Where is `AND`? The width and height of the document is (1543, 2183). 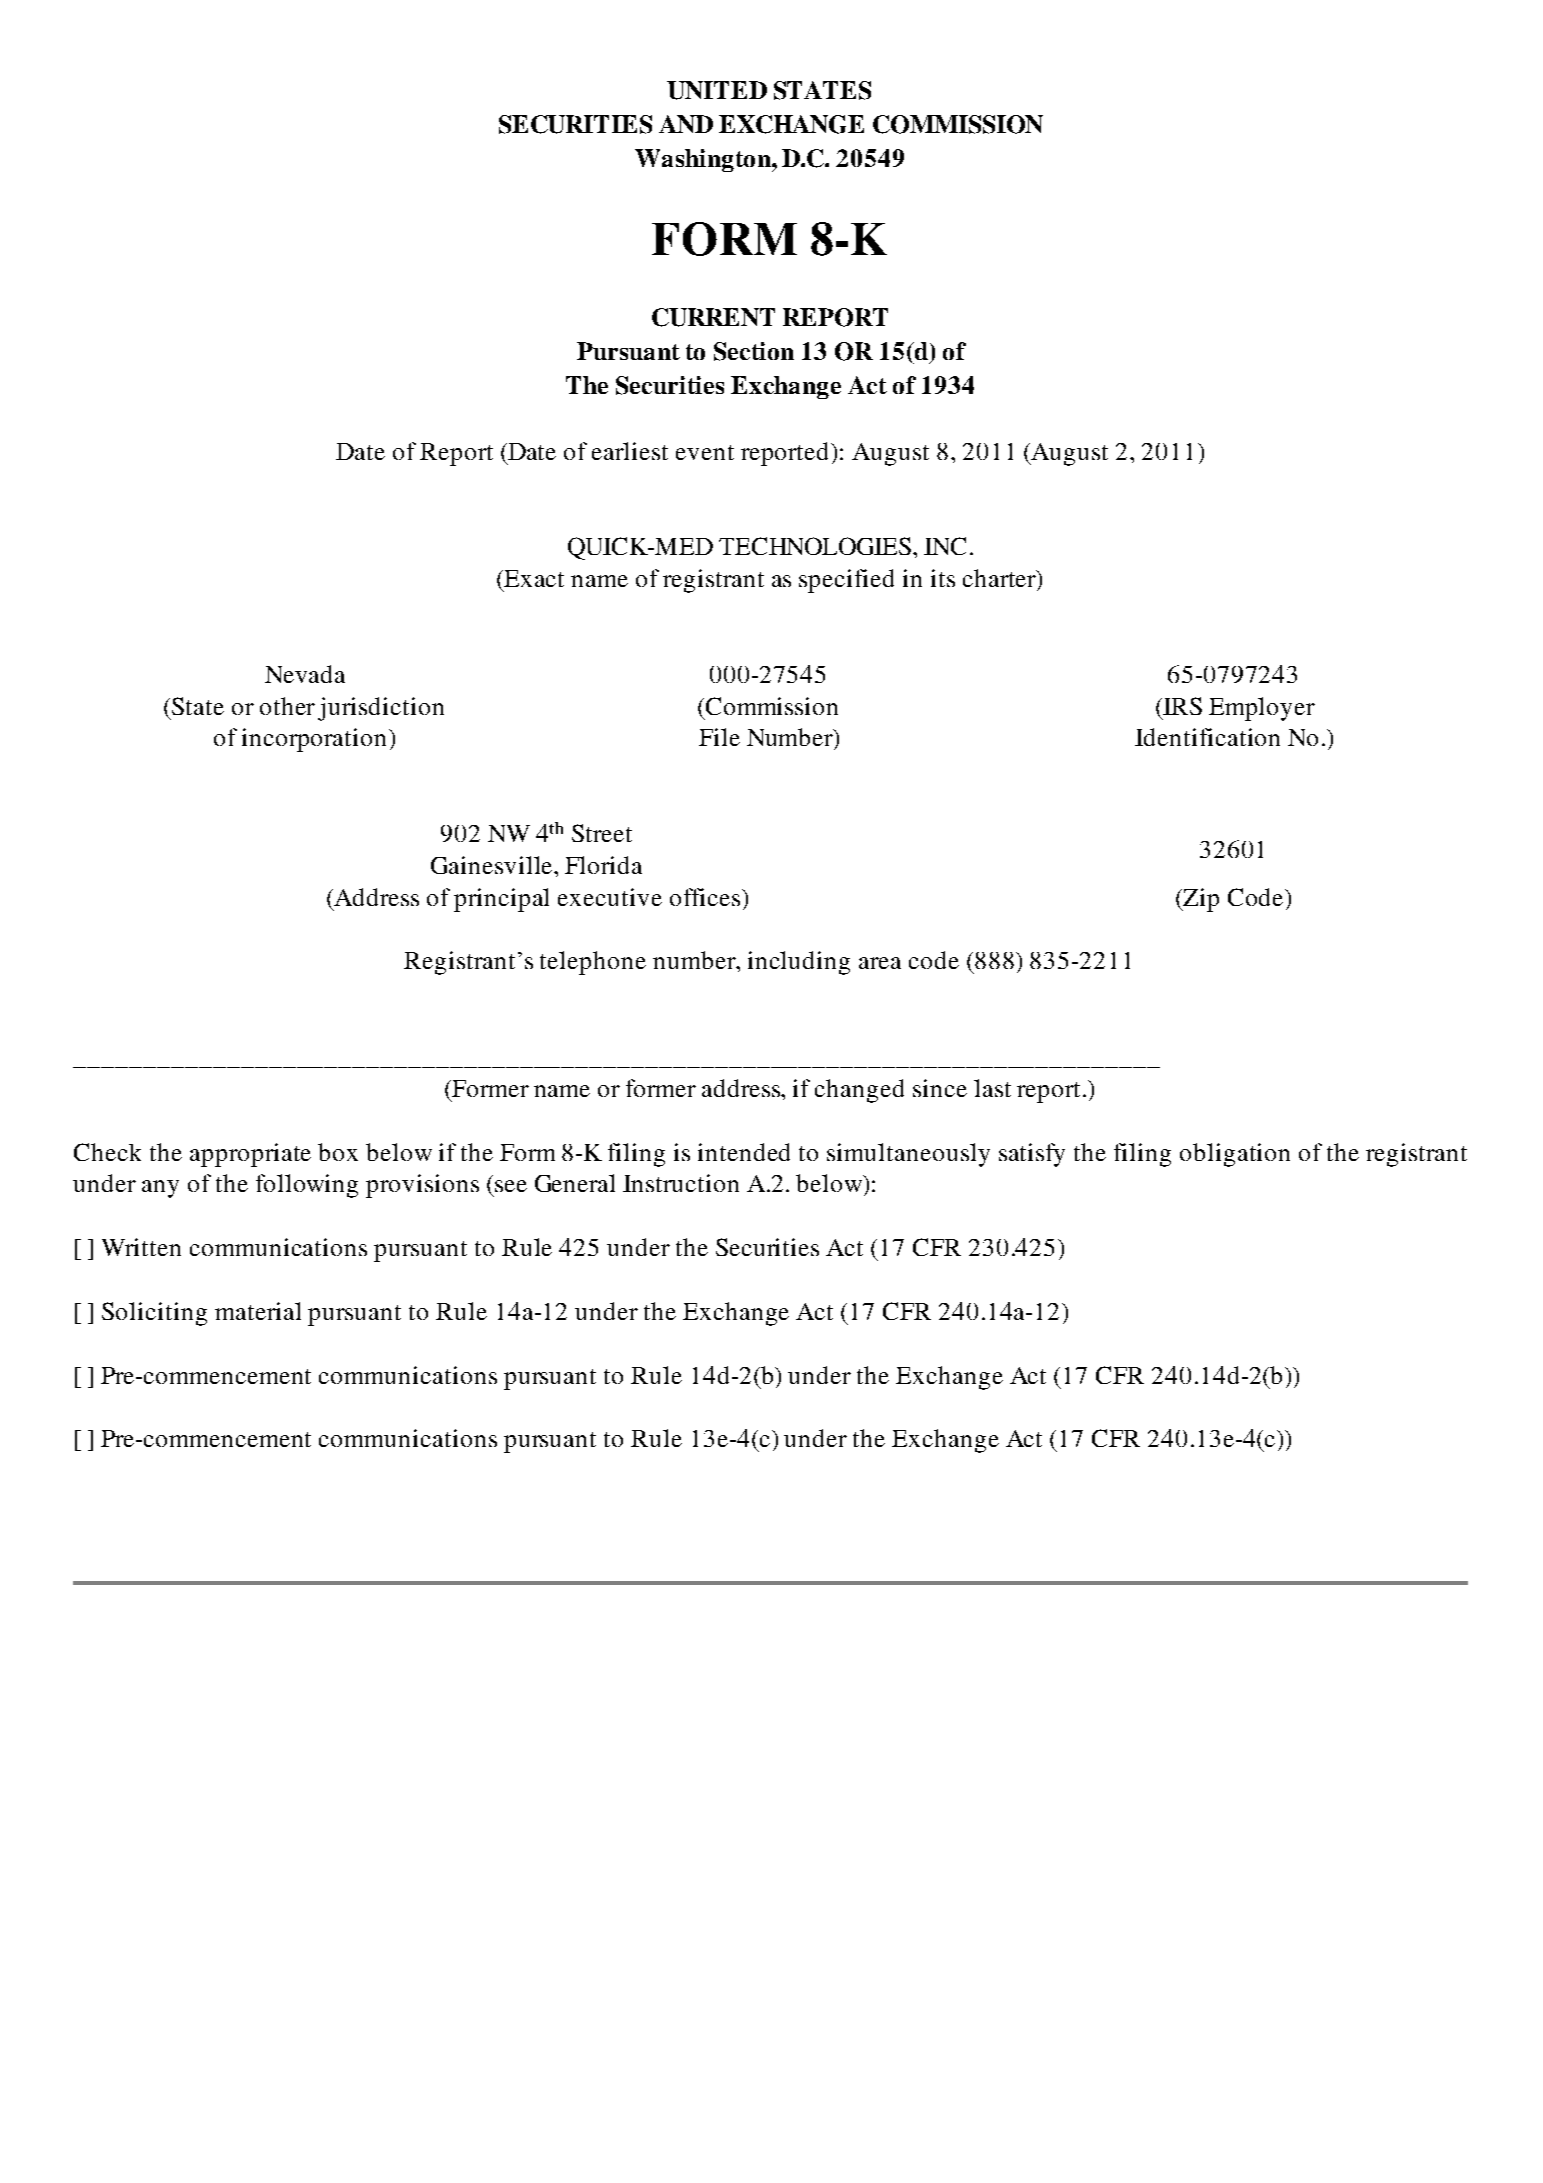
AND is located at coordinates (686, 124).
